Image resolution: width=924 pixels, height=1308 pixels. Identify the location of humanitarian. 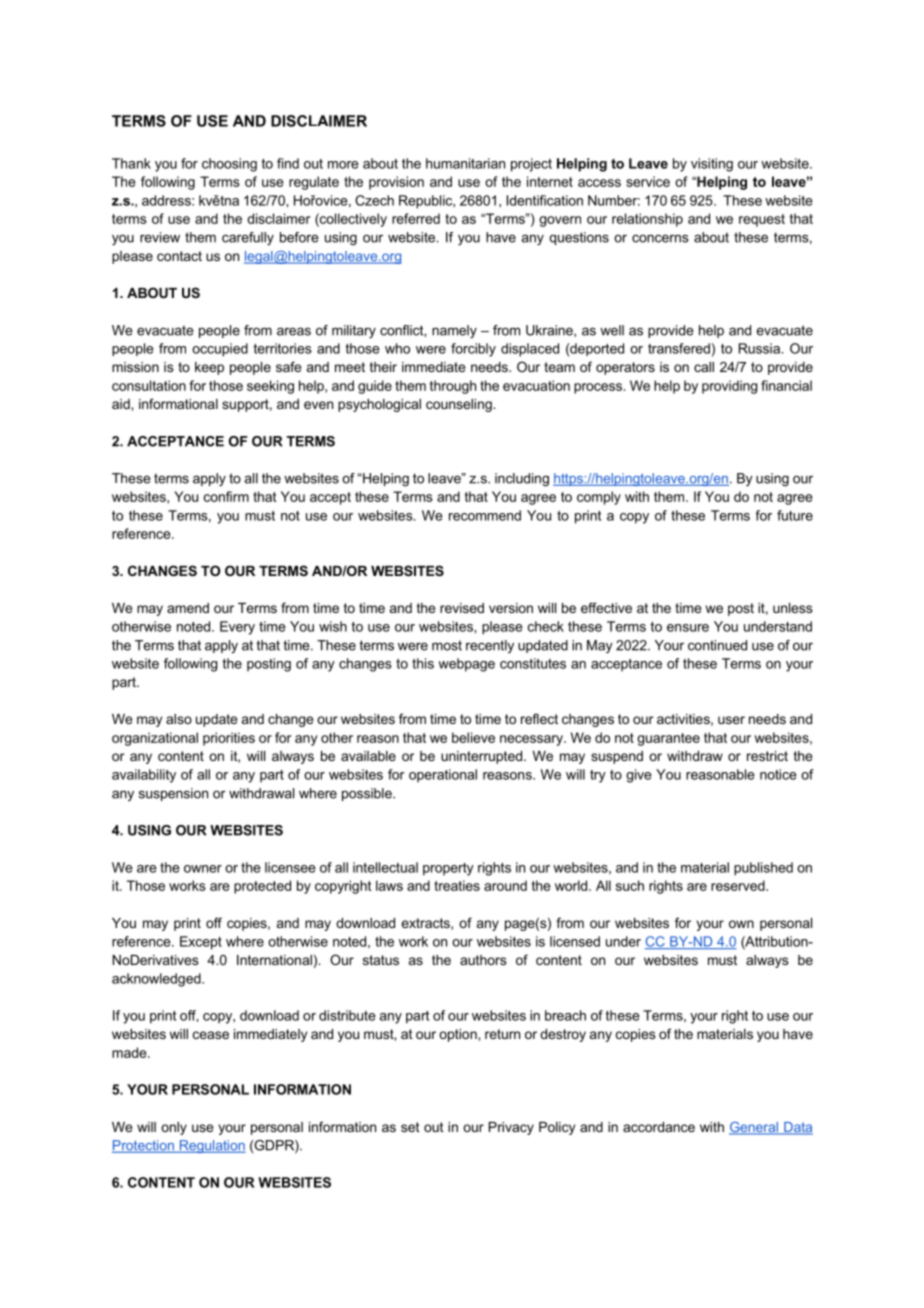
(465, 163).
